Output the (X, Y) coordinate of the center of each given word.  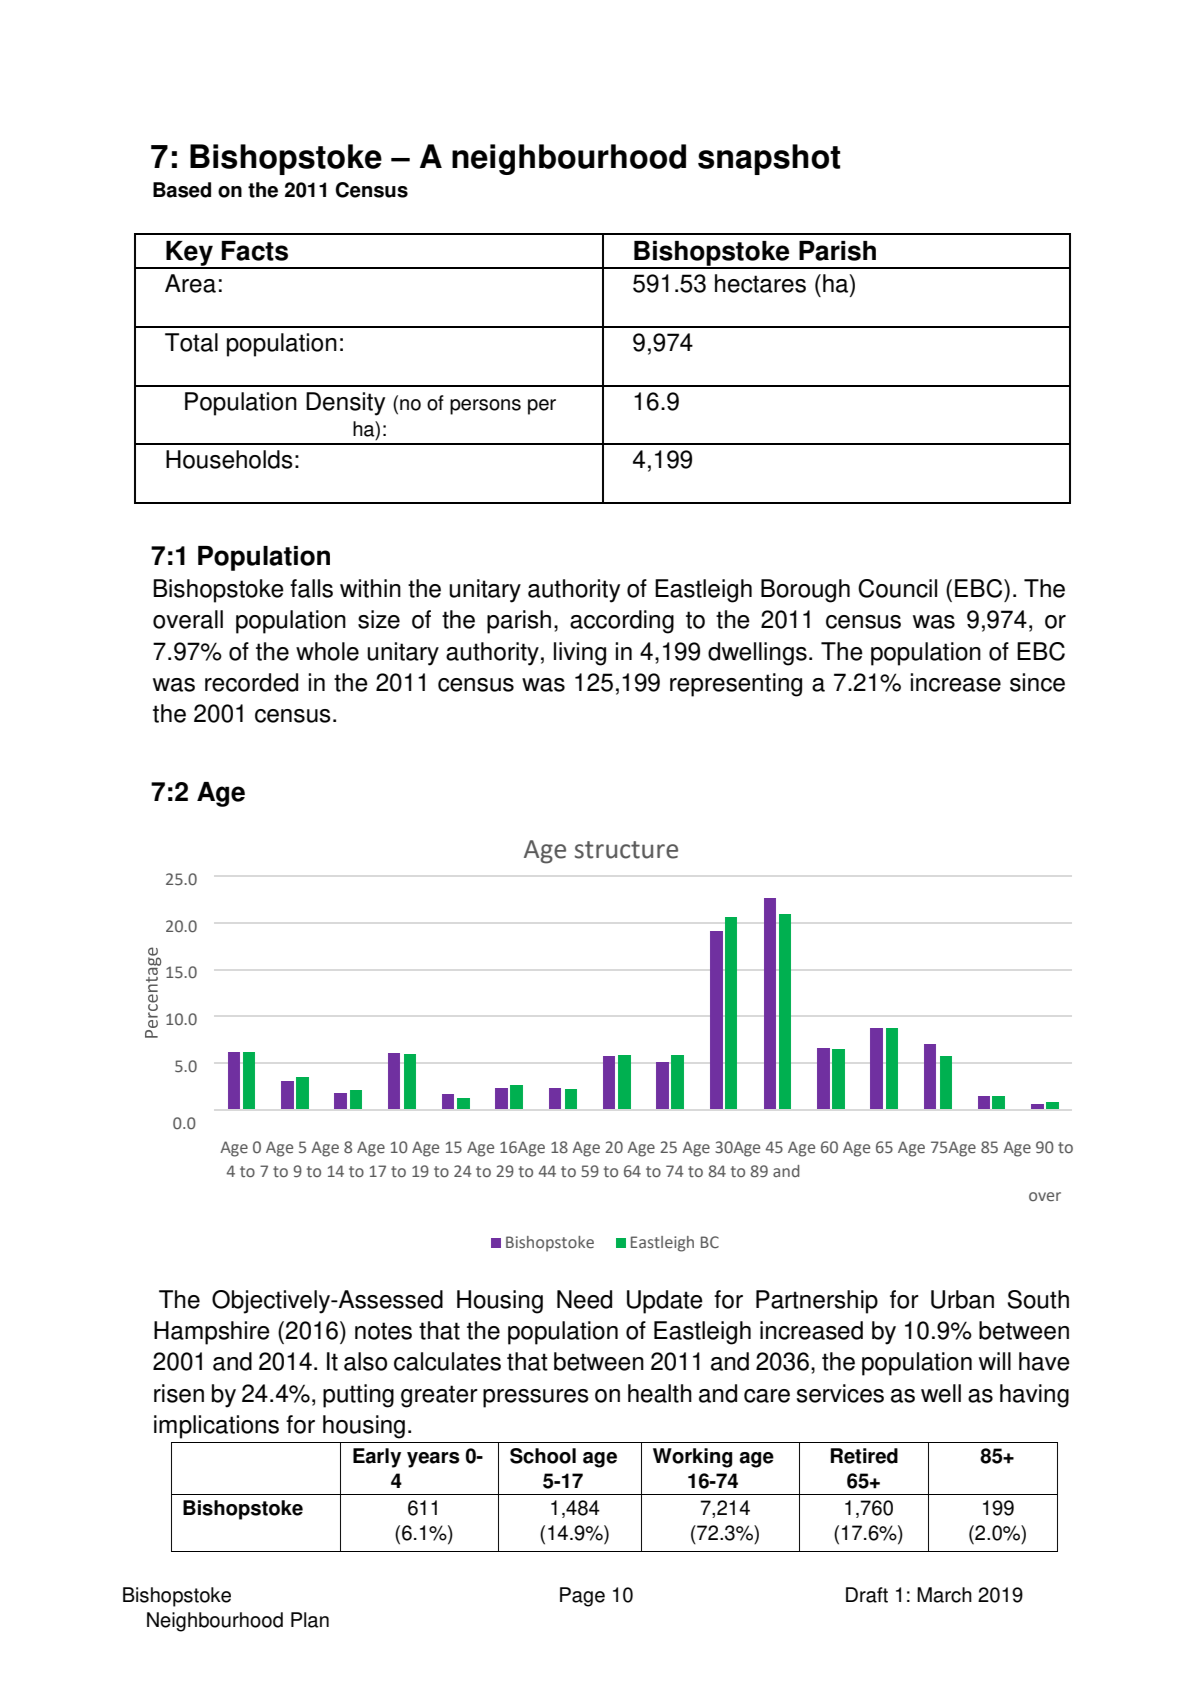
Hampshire (212, 1333)
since (1037, 682)
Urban (962, 1299)
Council (897, 588)
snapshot (769, 159)
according (622, 622)
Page (582, 1597)
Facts (255, 251)
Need (584, 1299)
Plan (310, 1620)
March (944, 1595)
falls (311, 588)
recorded (251, 682)
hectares (760, 283)
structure (626, 850)
